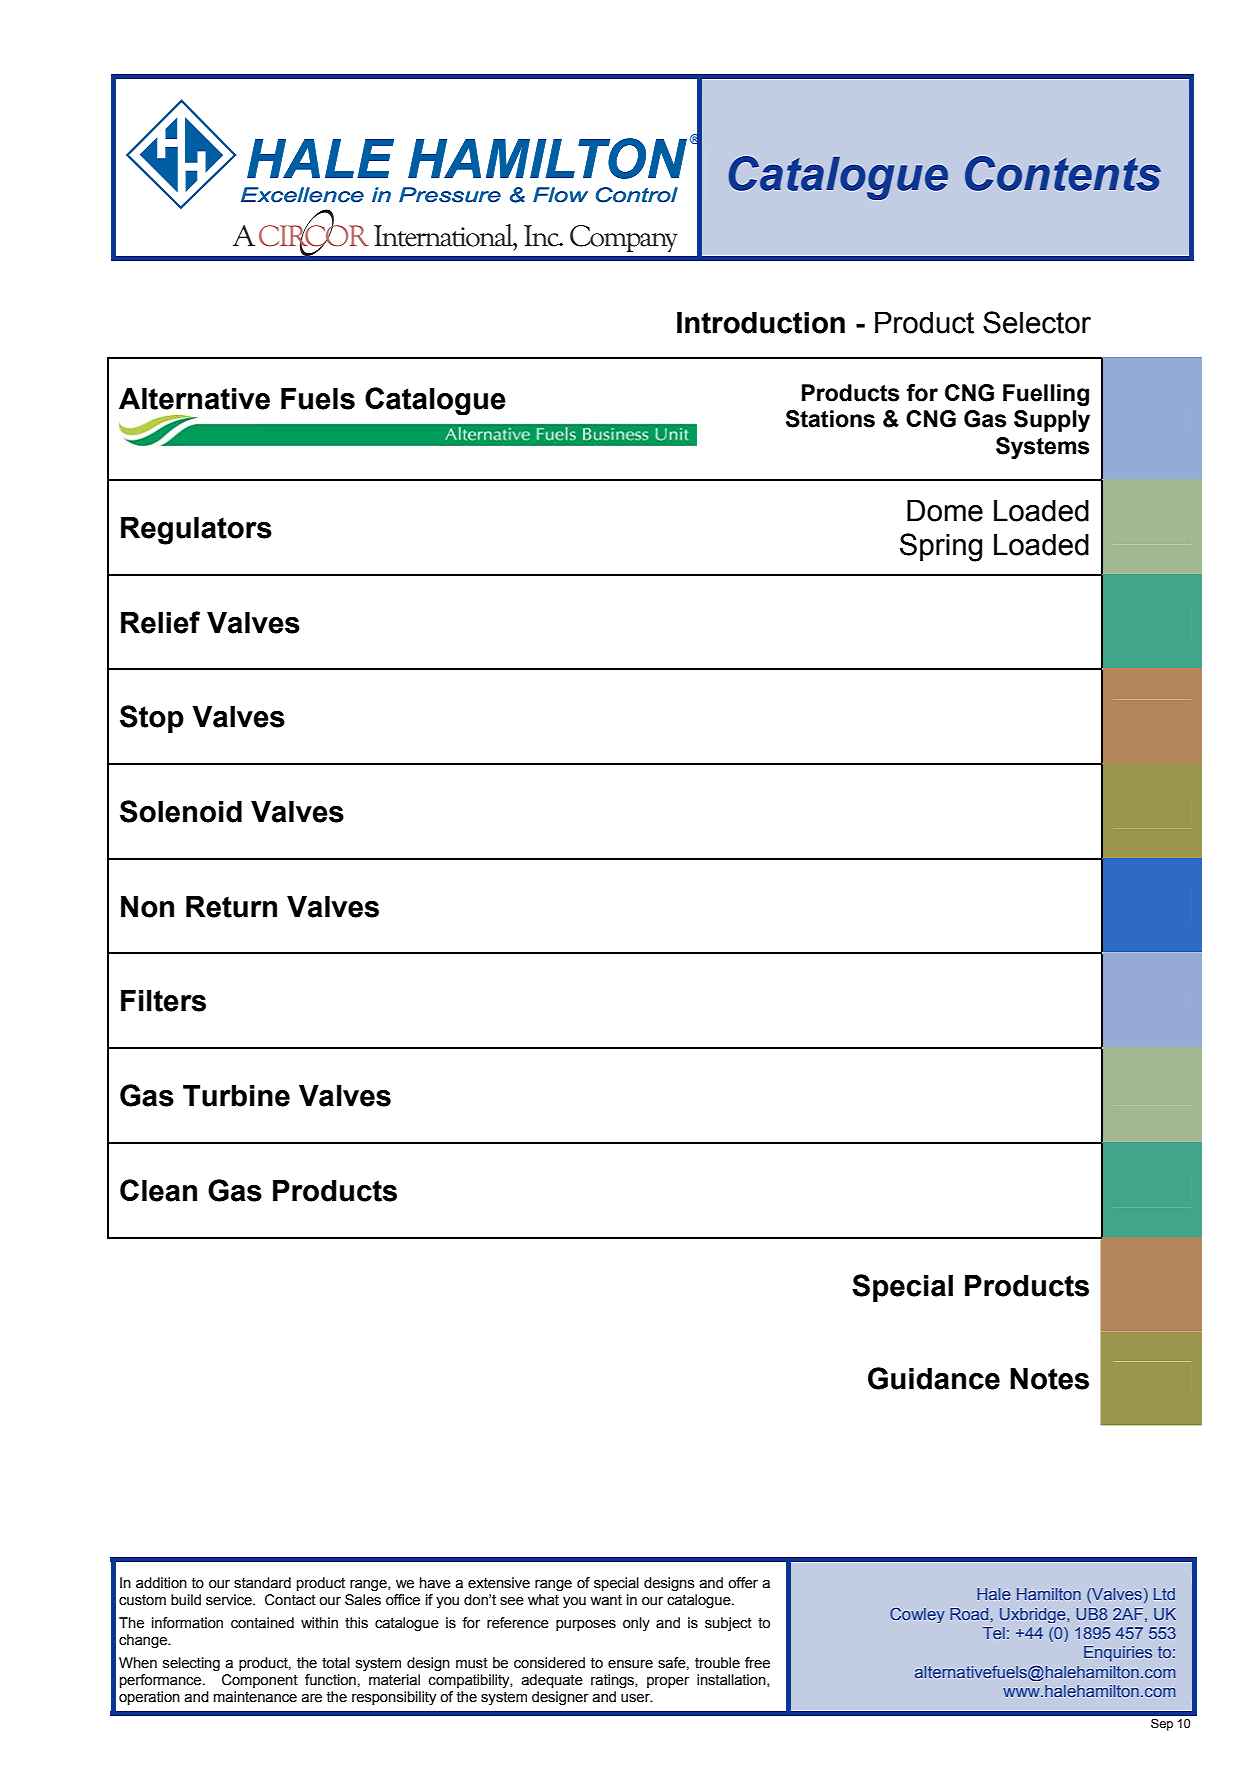 This screenshot has height=1769, width=1250. What do you see at coordinates (158, 1190) in the screenshot?
I see `Clean` at bounding box center [158, 1190].
